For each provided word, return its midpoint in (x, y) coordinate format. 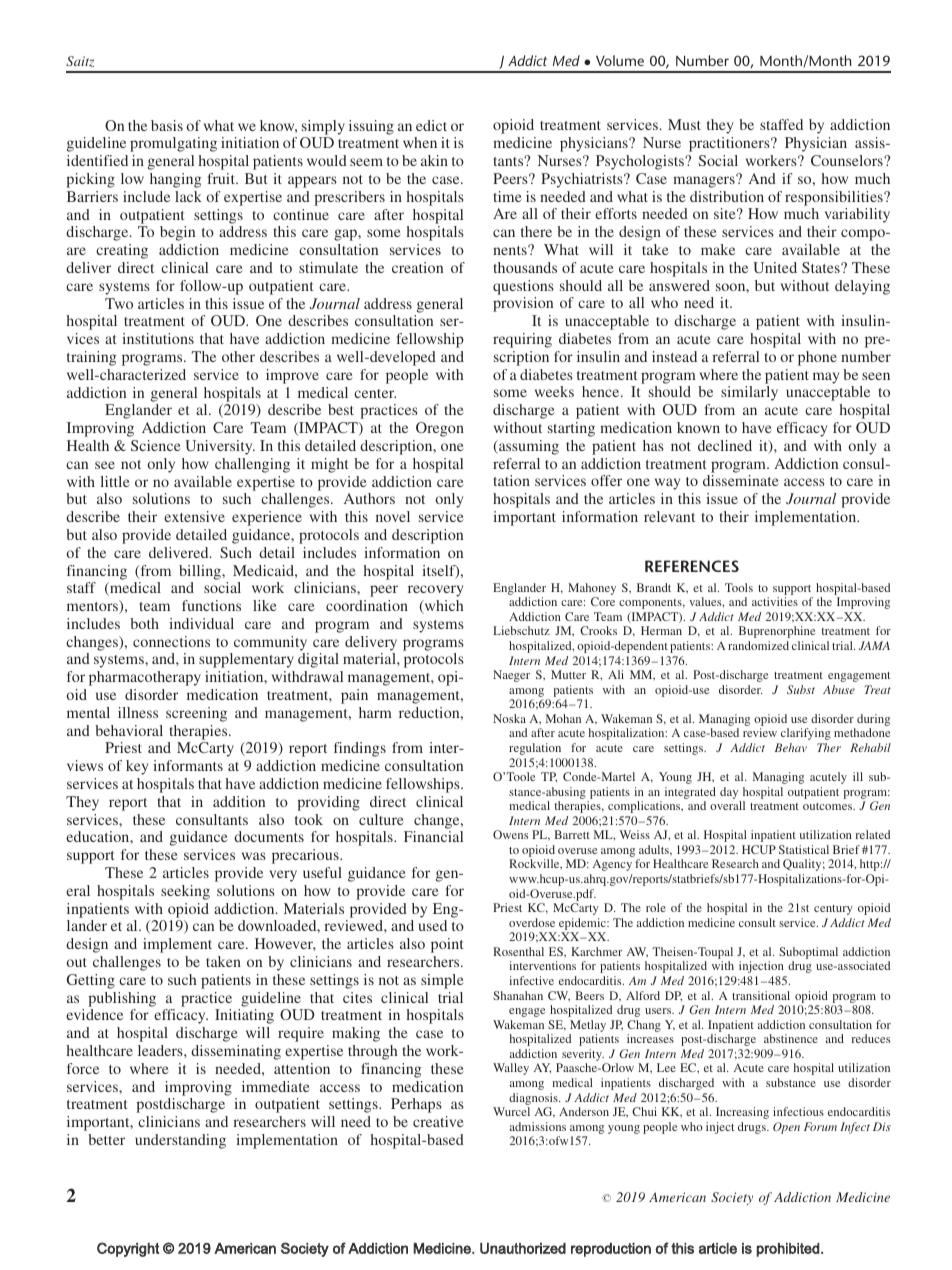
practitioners (730, 144)
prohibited (789, 1250)
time (508, 196)
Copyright (128, 1249)
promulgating (173, 144)
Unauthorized (523, 1248)
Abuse (839, 689)
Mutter (568, 674)
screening (196, 714)
